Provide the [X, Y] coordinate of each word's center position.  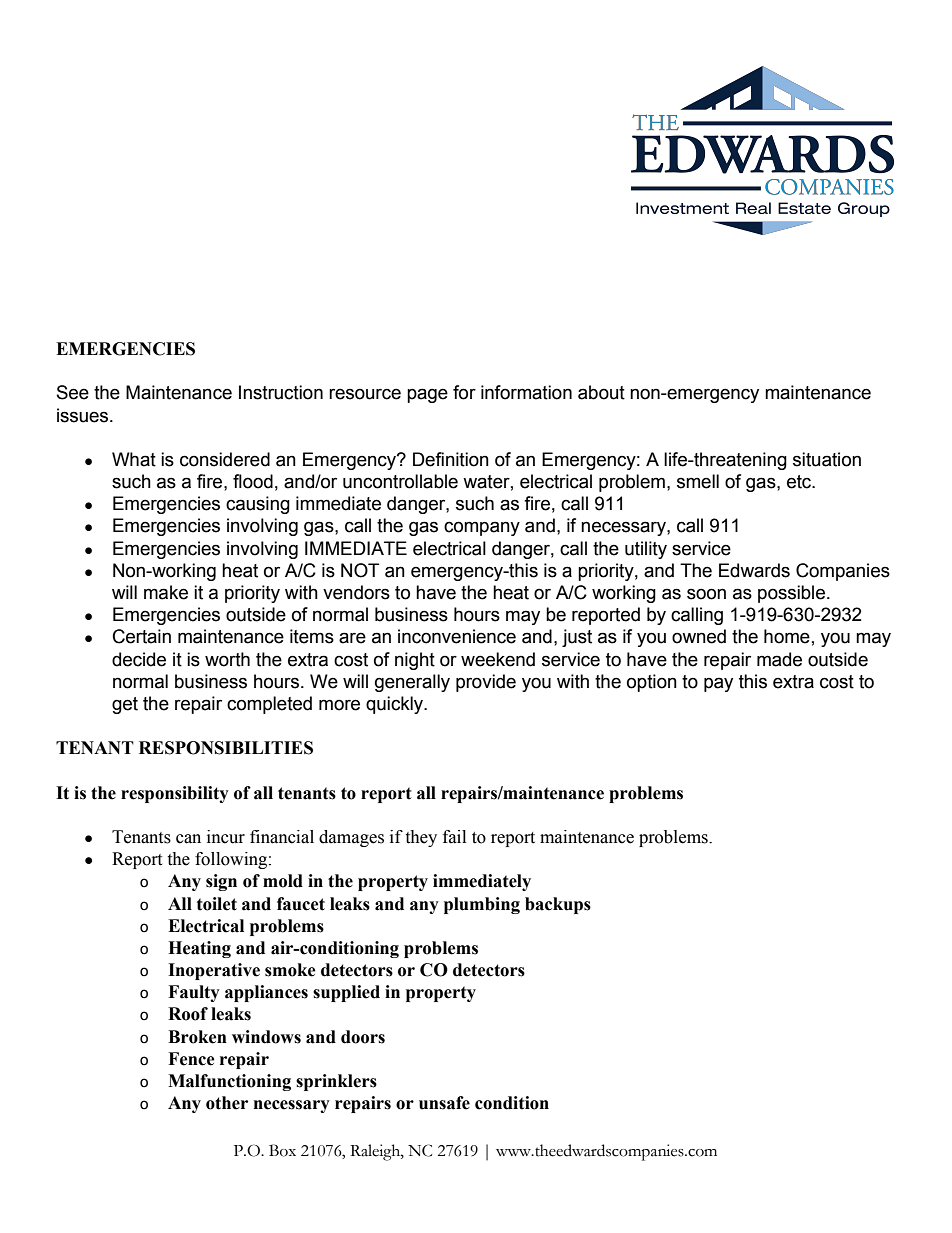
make [166, 592]
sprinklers [336, 1082]
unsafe [444, 1103]
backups [558, 905]
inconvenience [457, 636]
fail [454, 837]
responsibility [175, 794]
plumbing [482, 905]
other [227, 1103]
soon [706, 594]
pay [718, 684]
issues [84, 415]
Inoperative [214, 971]
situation [827, 459]
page [427, 395]
